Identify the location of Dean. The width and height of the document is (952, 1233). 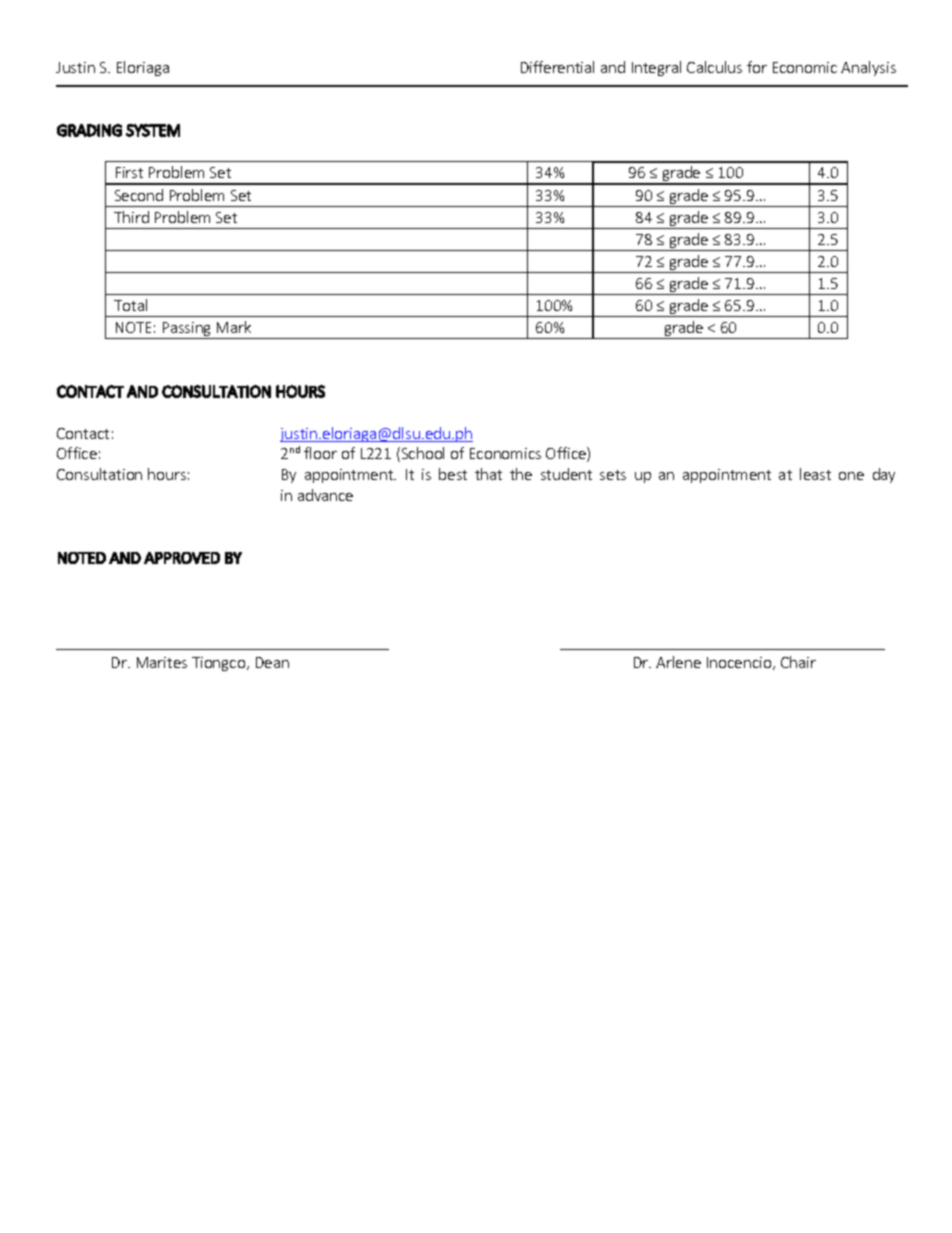
(272, 662).
